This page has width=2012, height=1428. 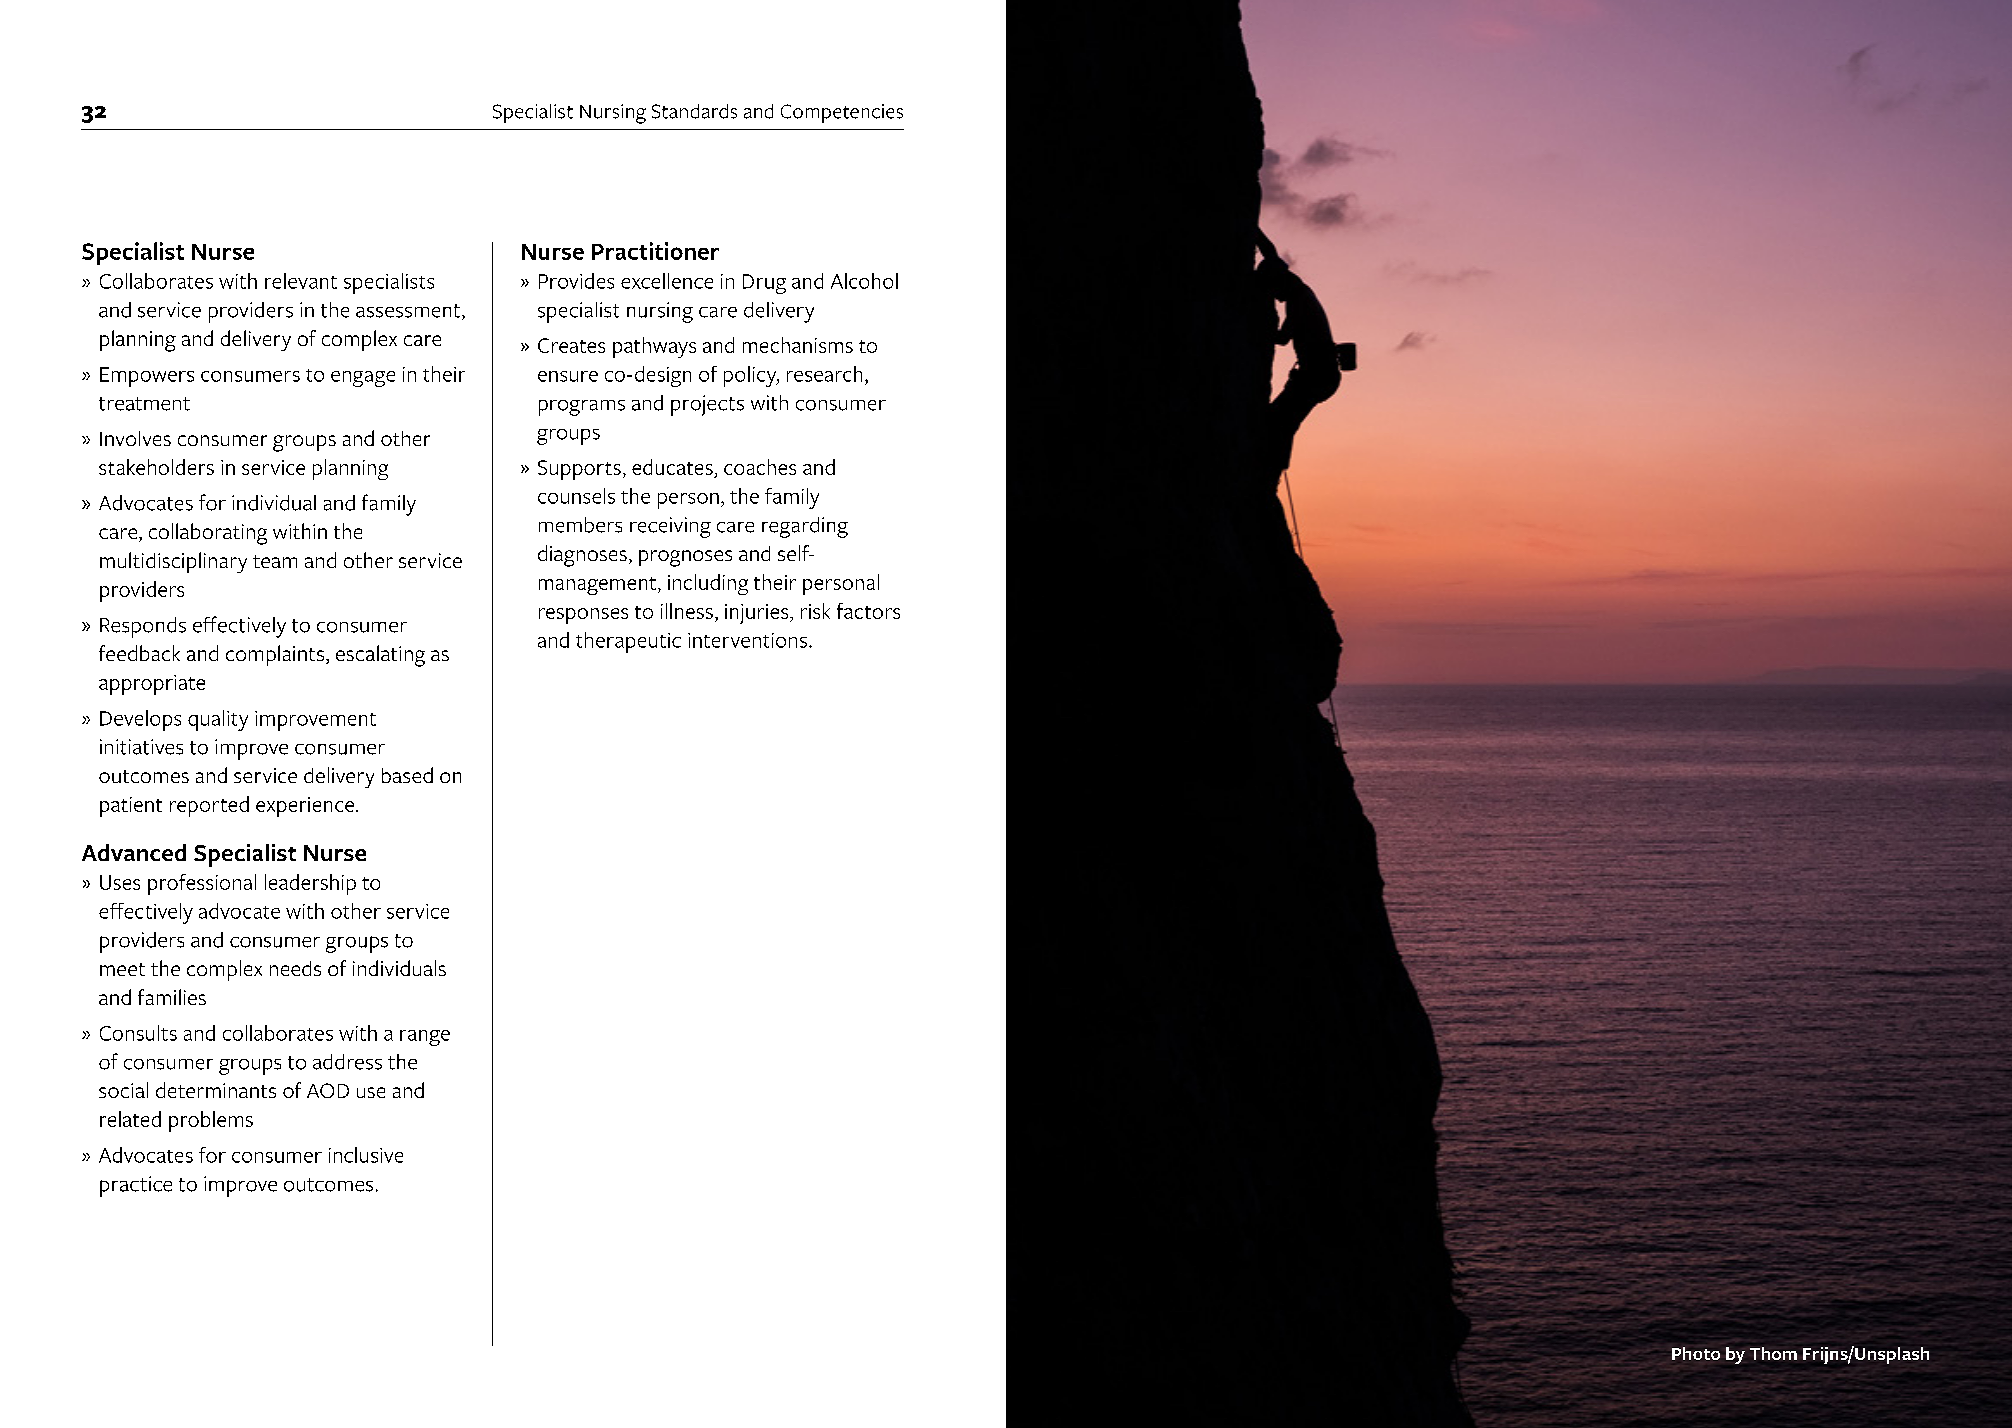 What do you see at coordinates (868, 611) in the page?
I see `factors` at bounding box center [868, 611].
